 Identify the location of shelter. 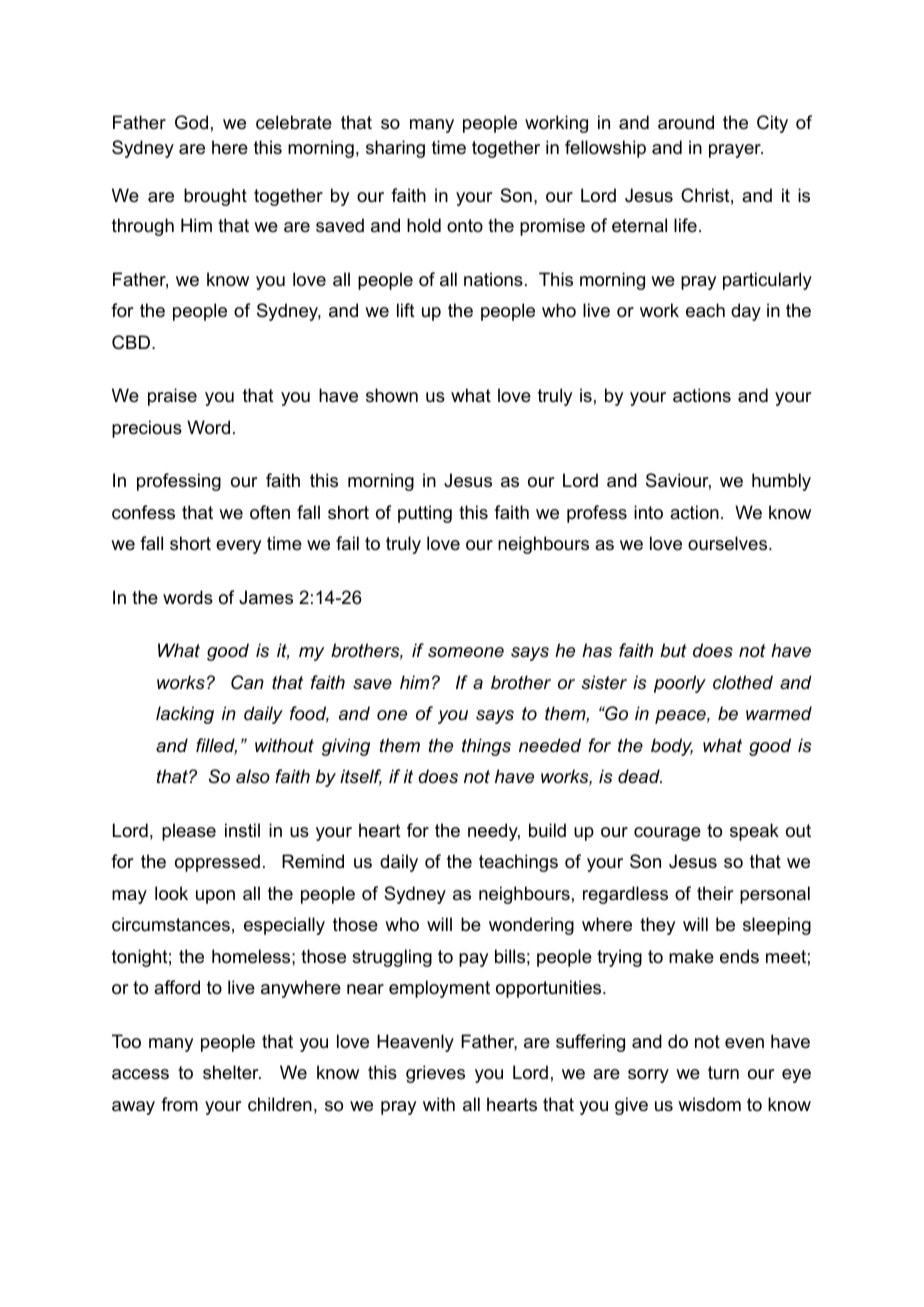
(232, 1072).
